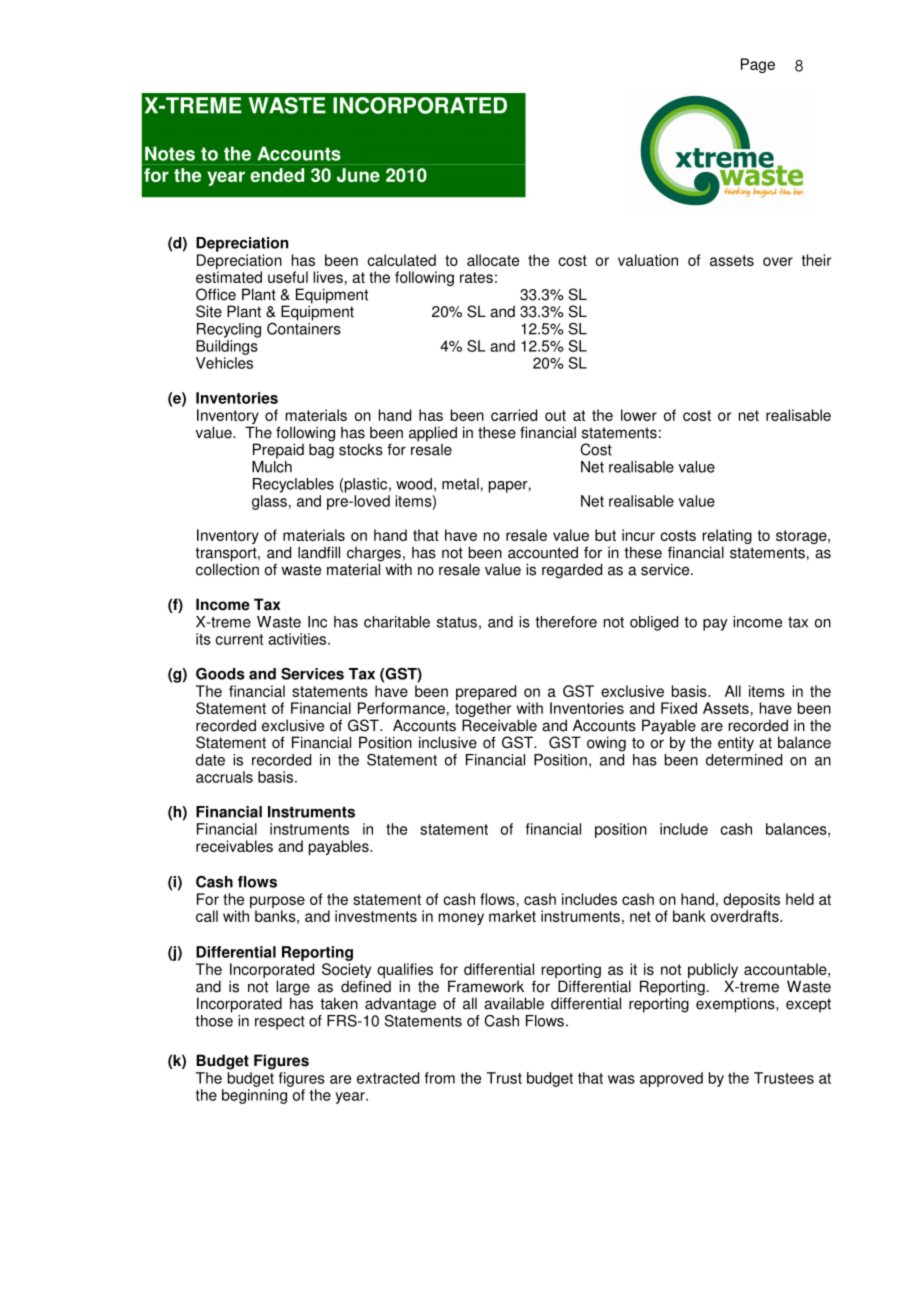 Image resolution: width=924 pixels, height=1308 pixels. Describe the element at coordinates (224, 777) in the page. I see `accruals` at that location.
